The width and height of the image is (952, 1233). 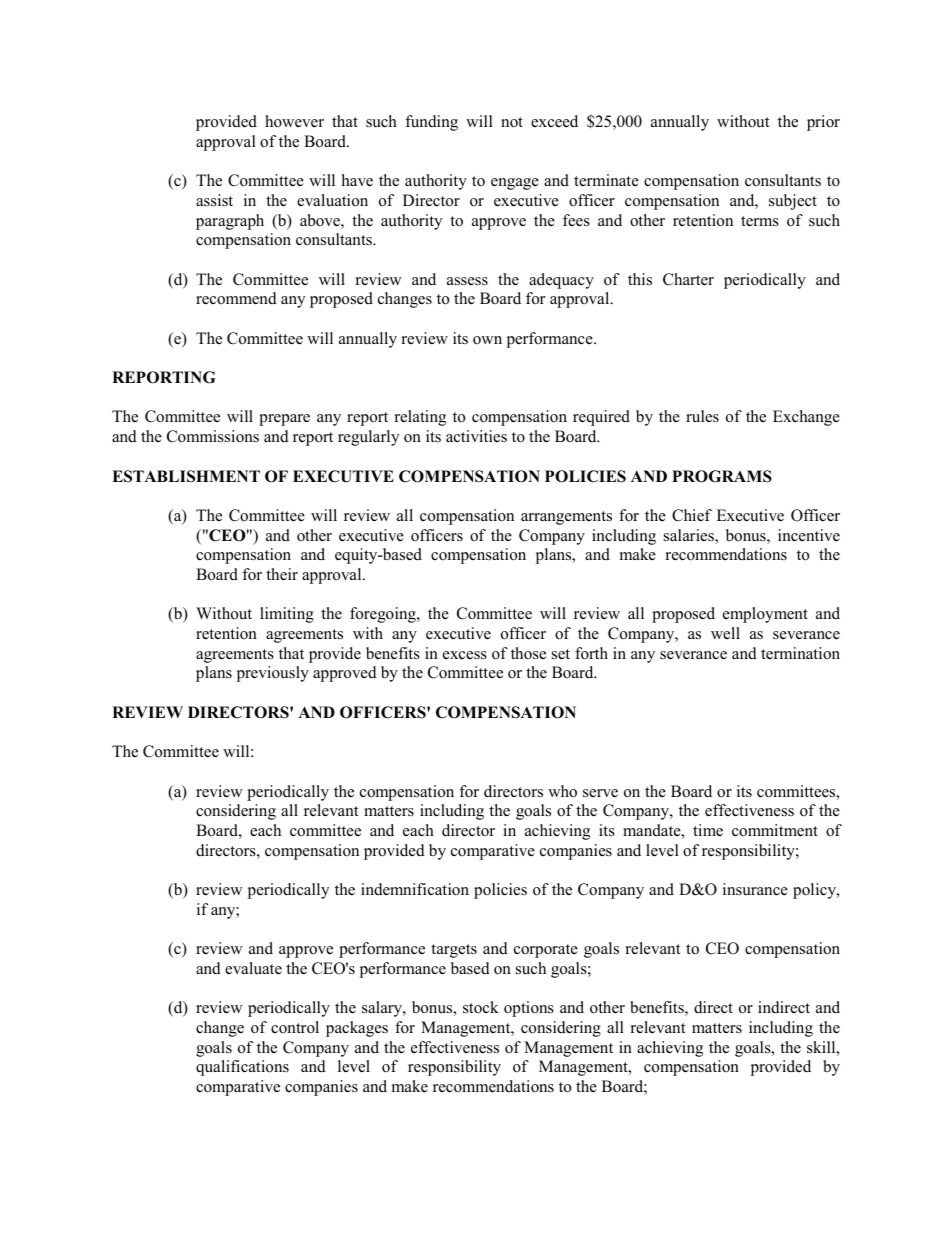 I want to click on employment, so click(x=765, y=615).
